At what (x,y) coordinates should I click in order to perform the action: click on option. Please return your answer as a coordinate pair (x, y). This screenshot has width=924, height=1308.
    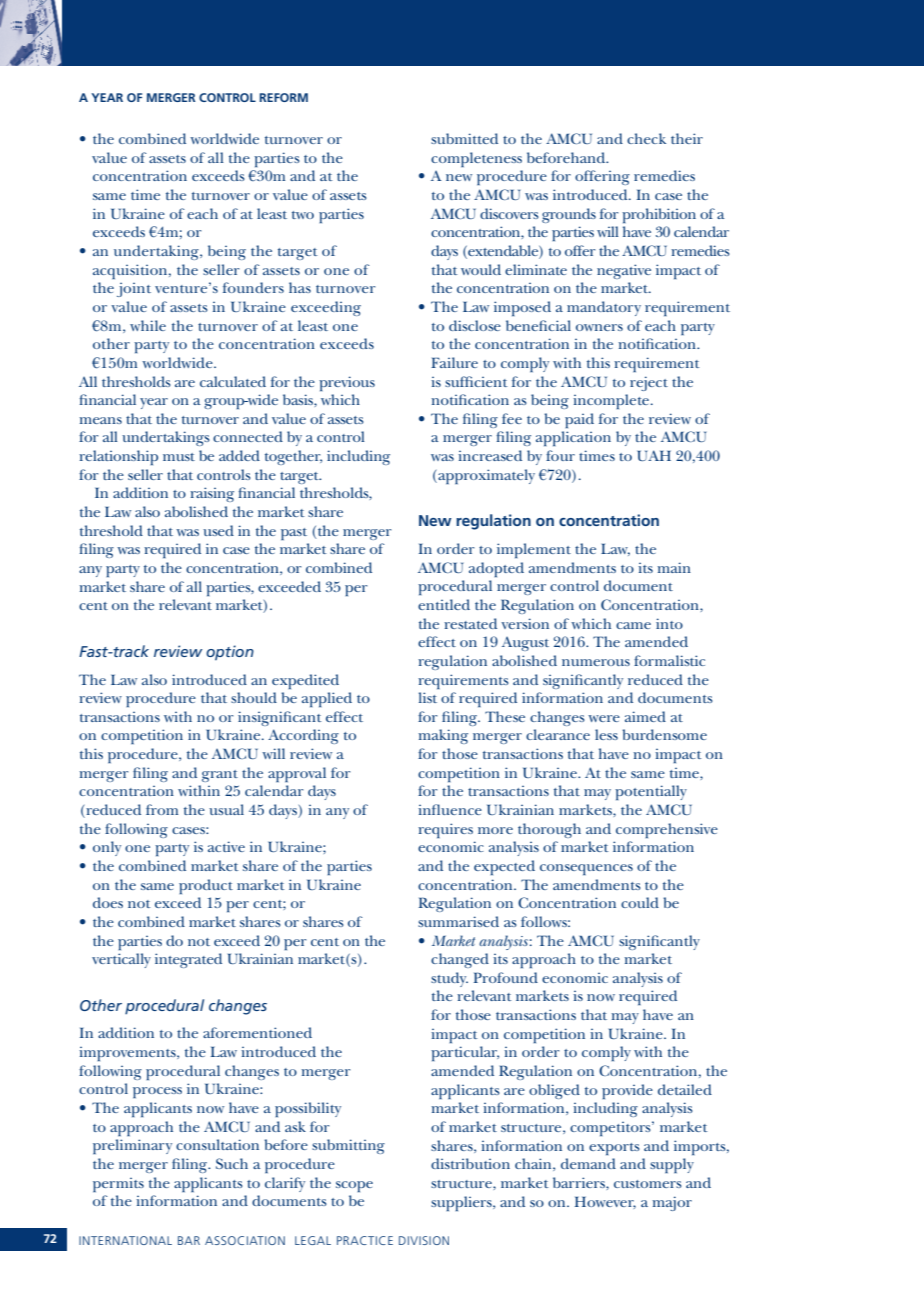
    Looking at the image, I should click on (230, 652).
